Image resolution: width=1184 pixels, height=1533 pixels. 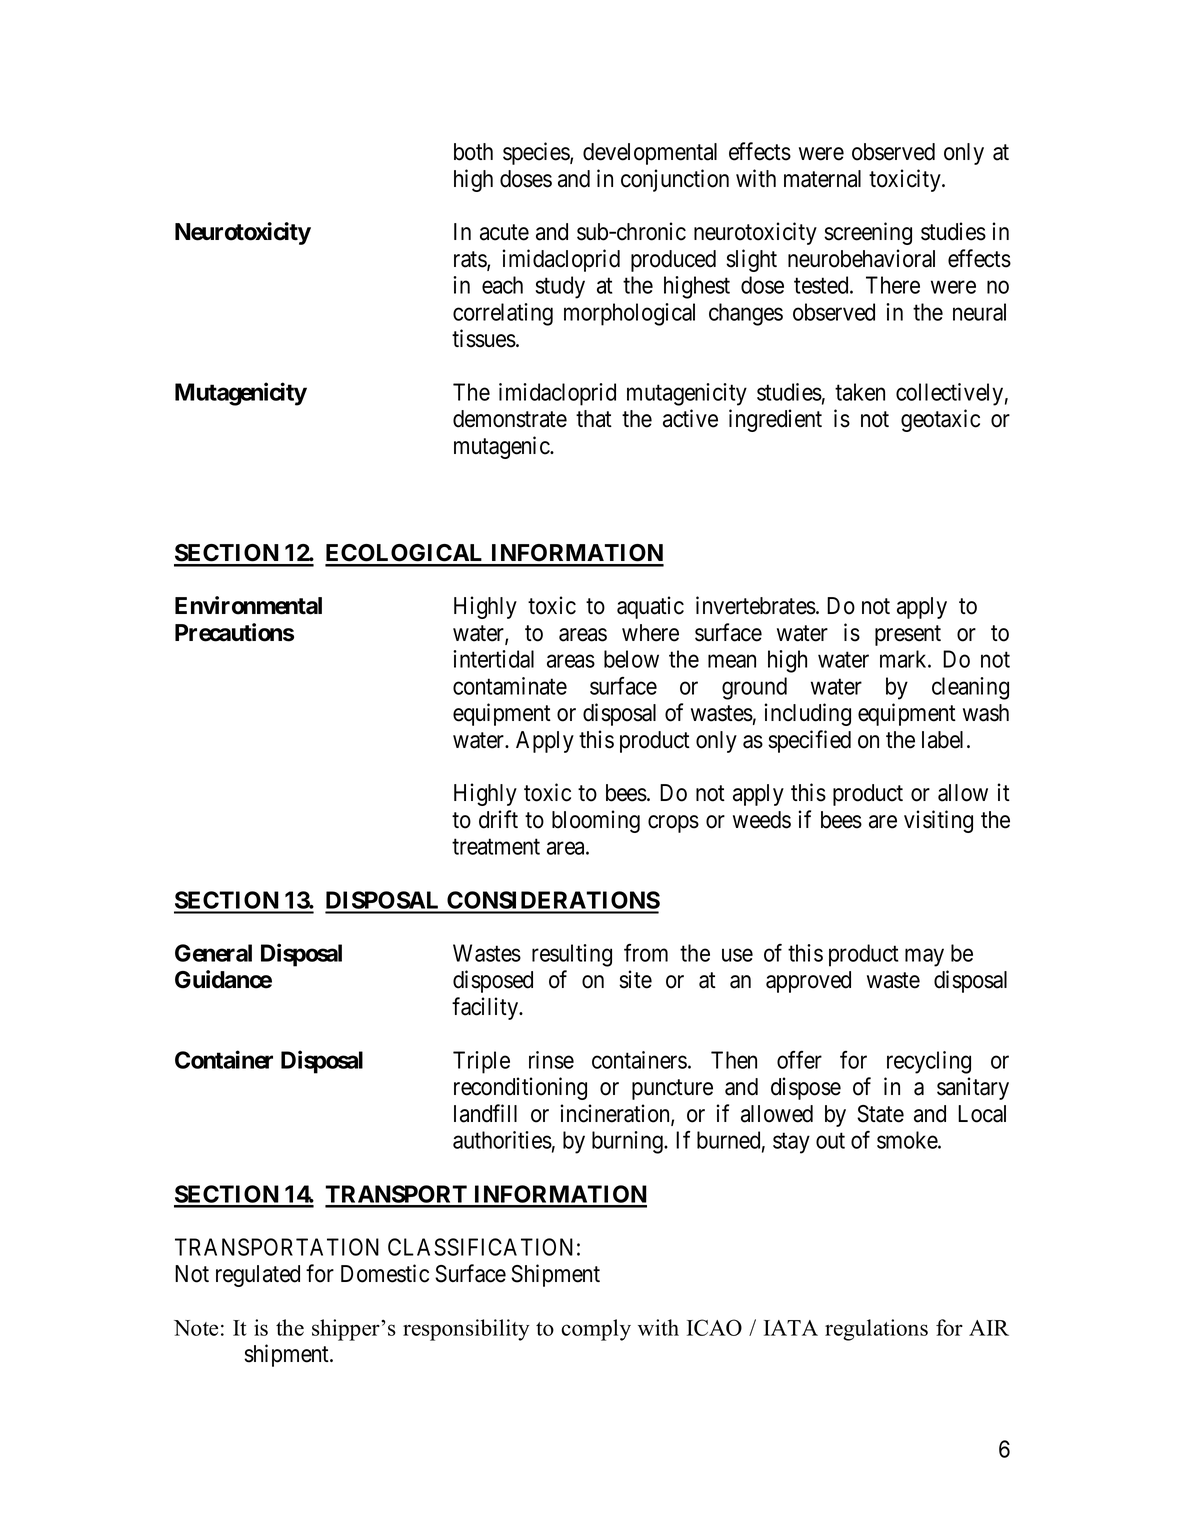 I want to click on blooming, so click(x=596, y=821).
